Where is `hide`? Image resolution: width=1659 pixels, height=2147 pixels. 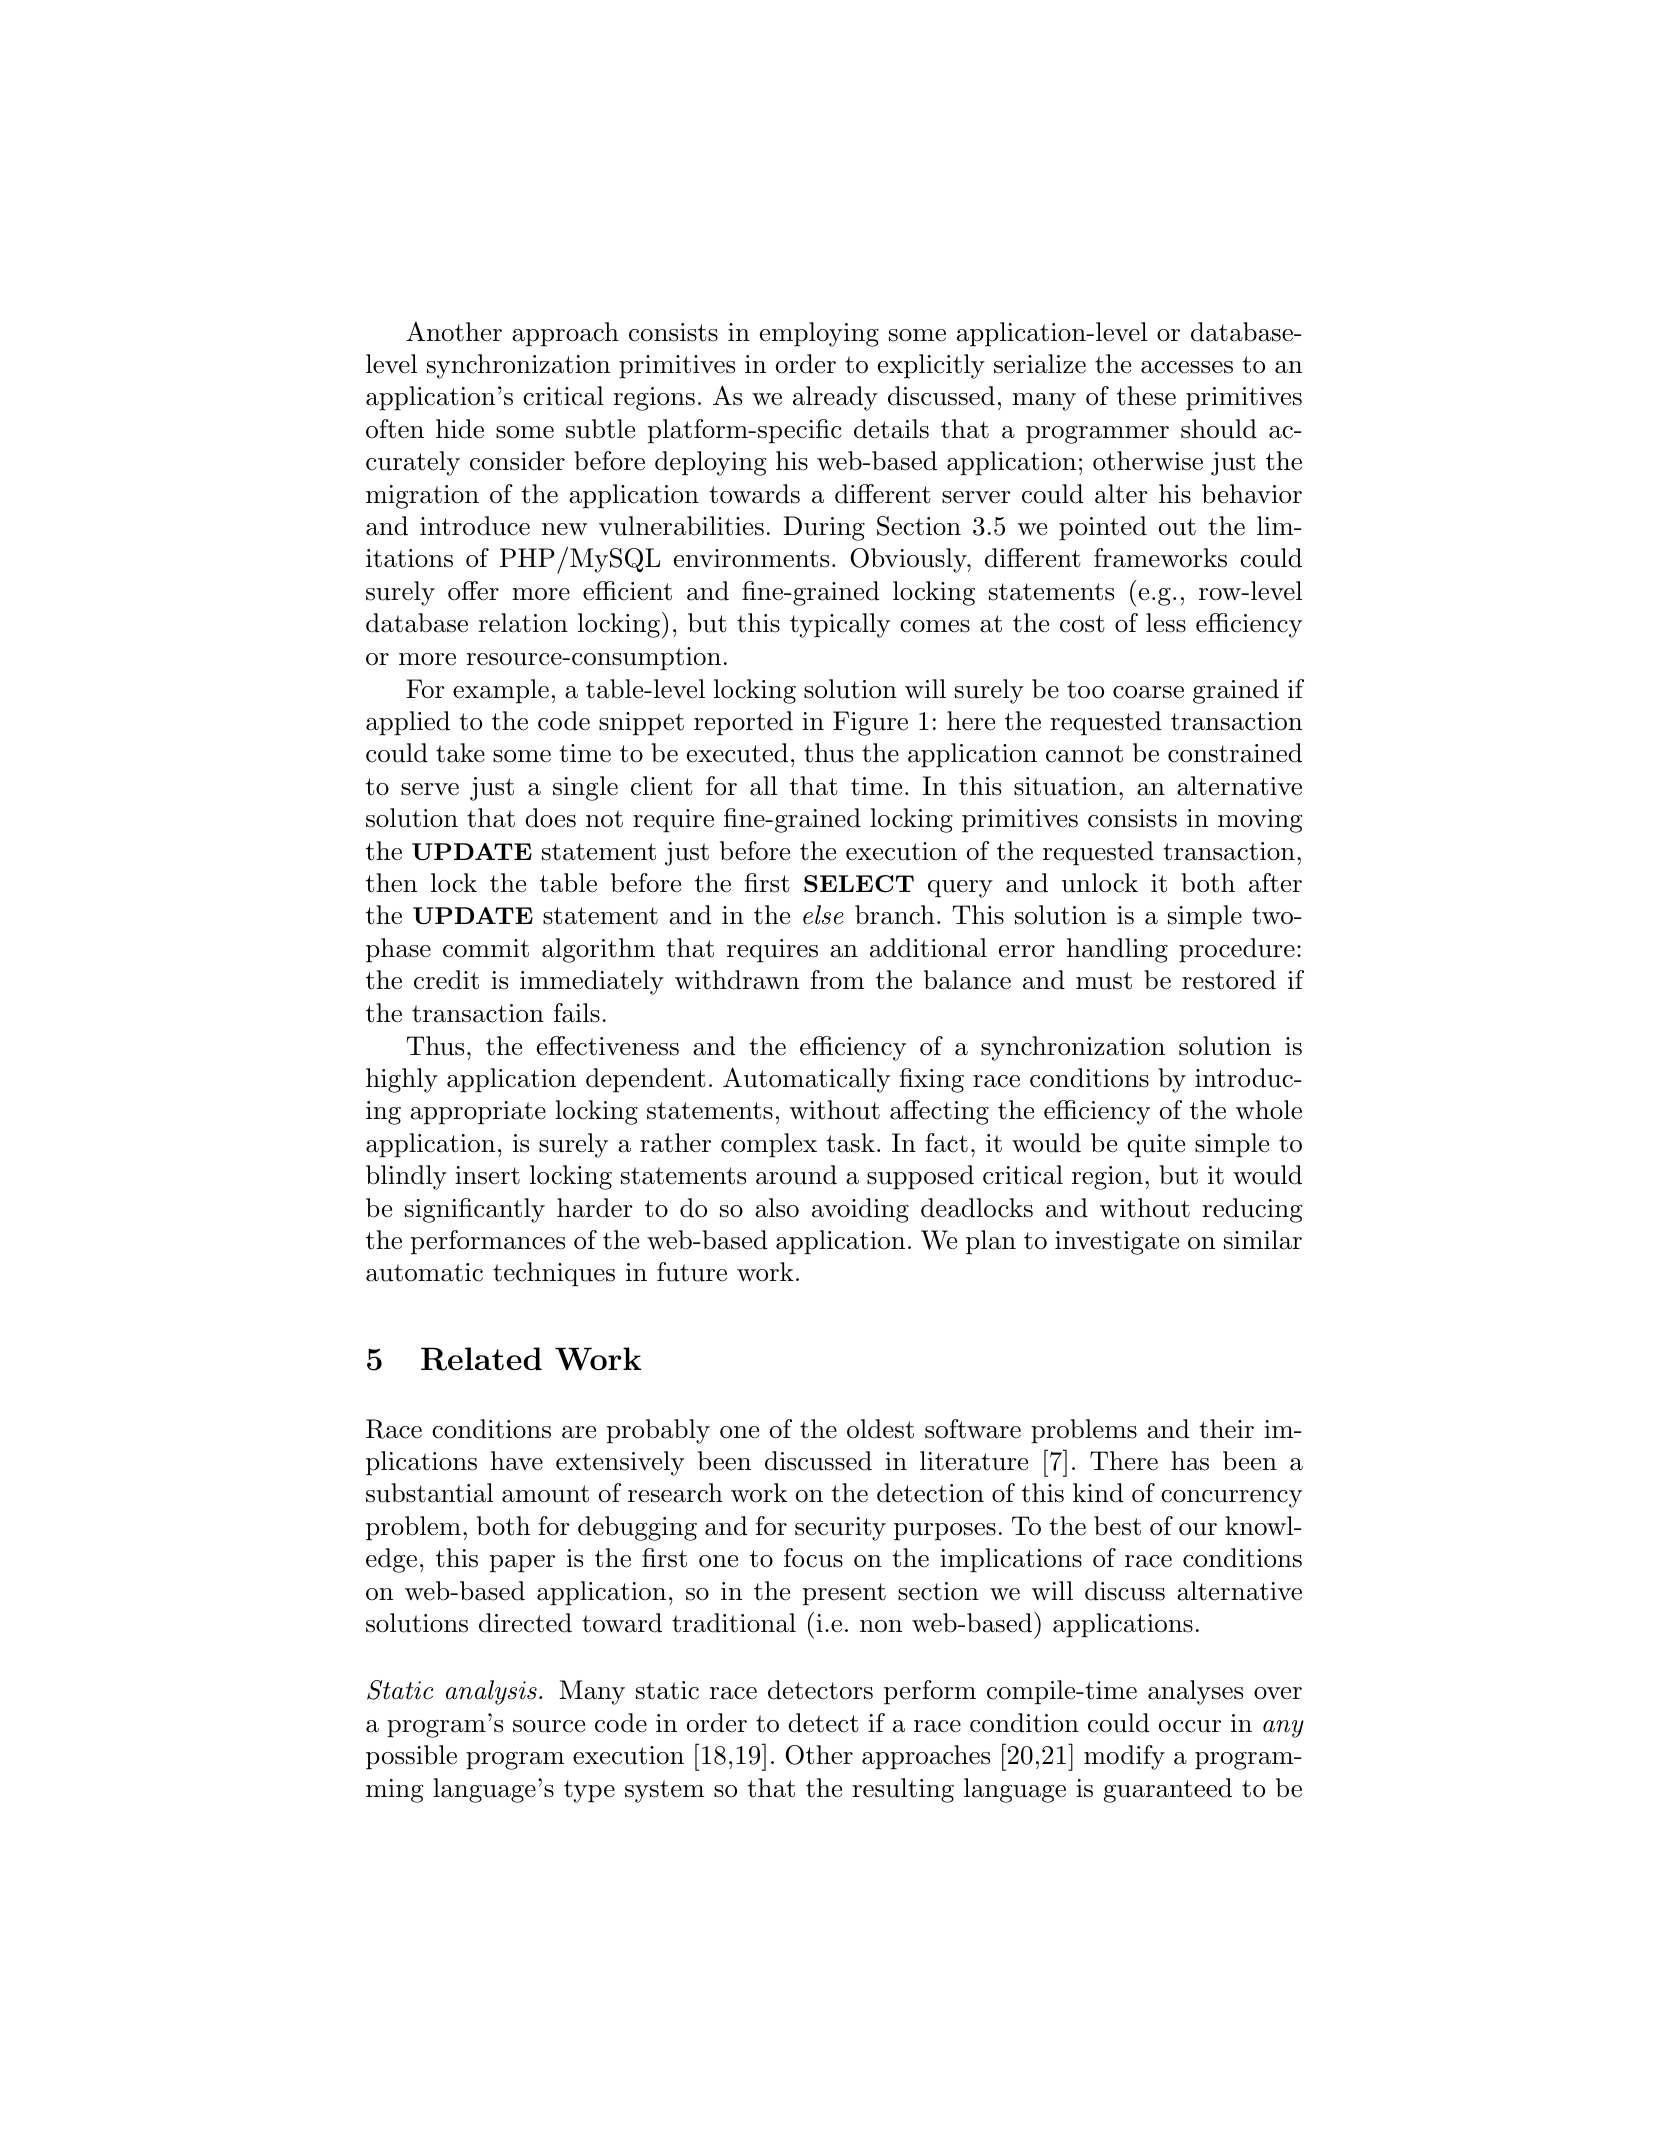
hide is located at coordinates (460, 429).
